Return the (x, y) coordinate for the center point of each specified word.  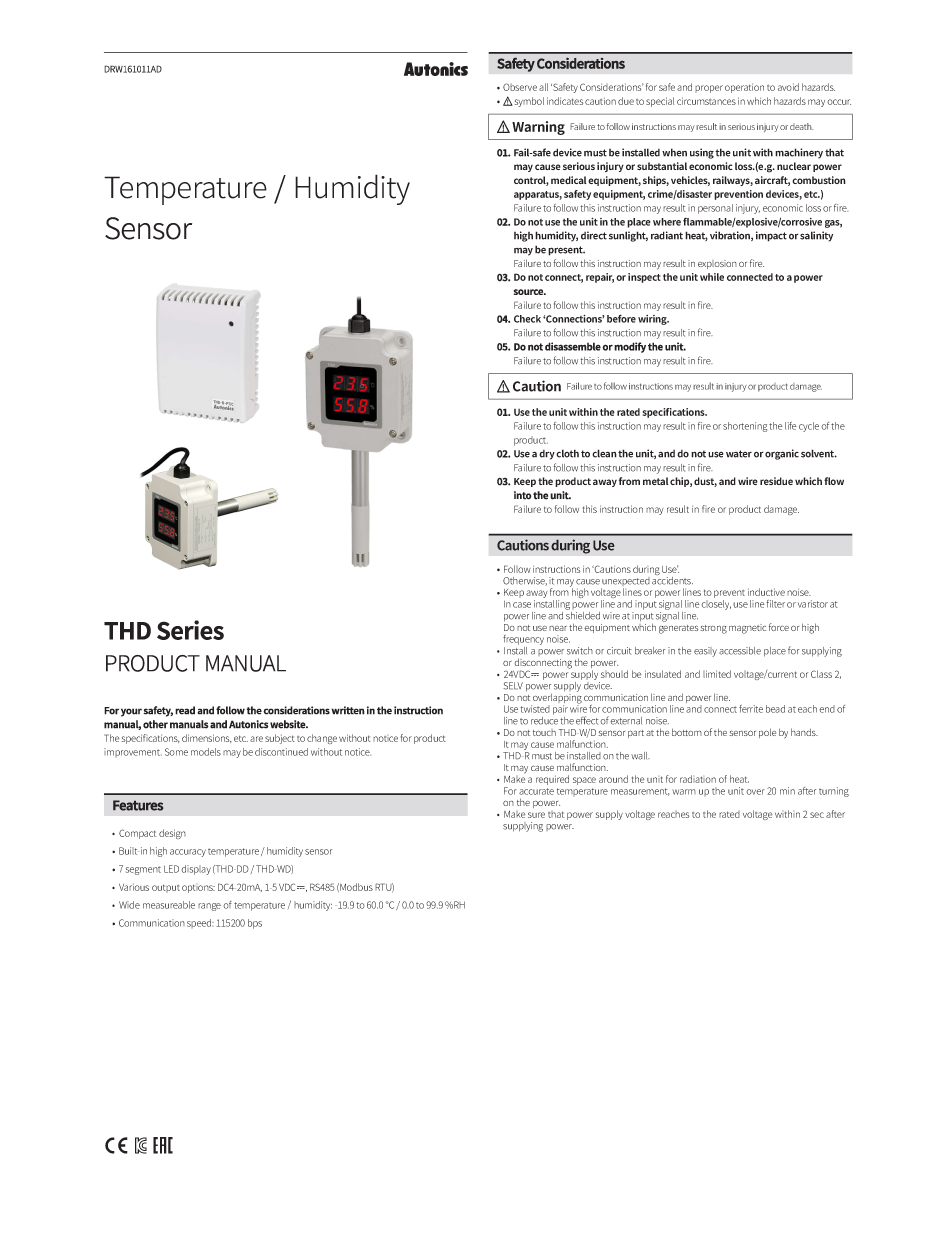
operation (744, 88)
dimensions (207, 738)
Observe (520, 87)
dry (547, 455)
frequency (523, 640)
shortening (745, 427)
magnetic (747, 629)
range (209, 907)
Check (527, 319)
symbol (528, 102)
